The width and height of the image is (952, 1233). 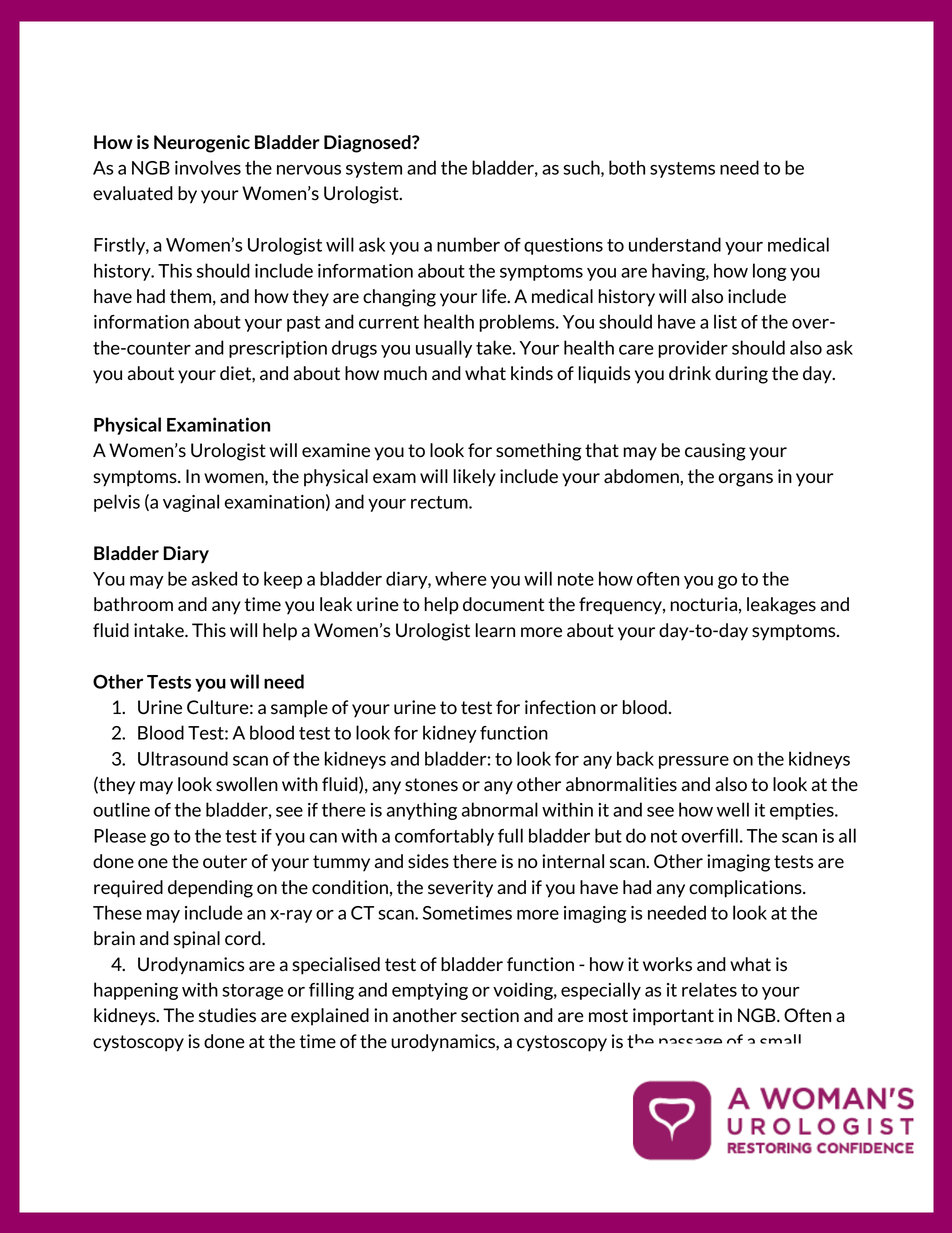 I want to click on note, so click(x=576, y=579).
